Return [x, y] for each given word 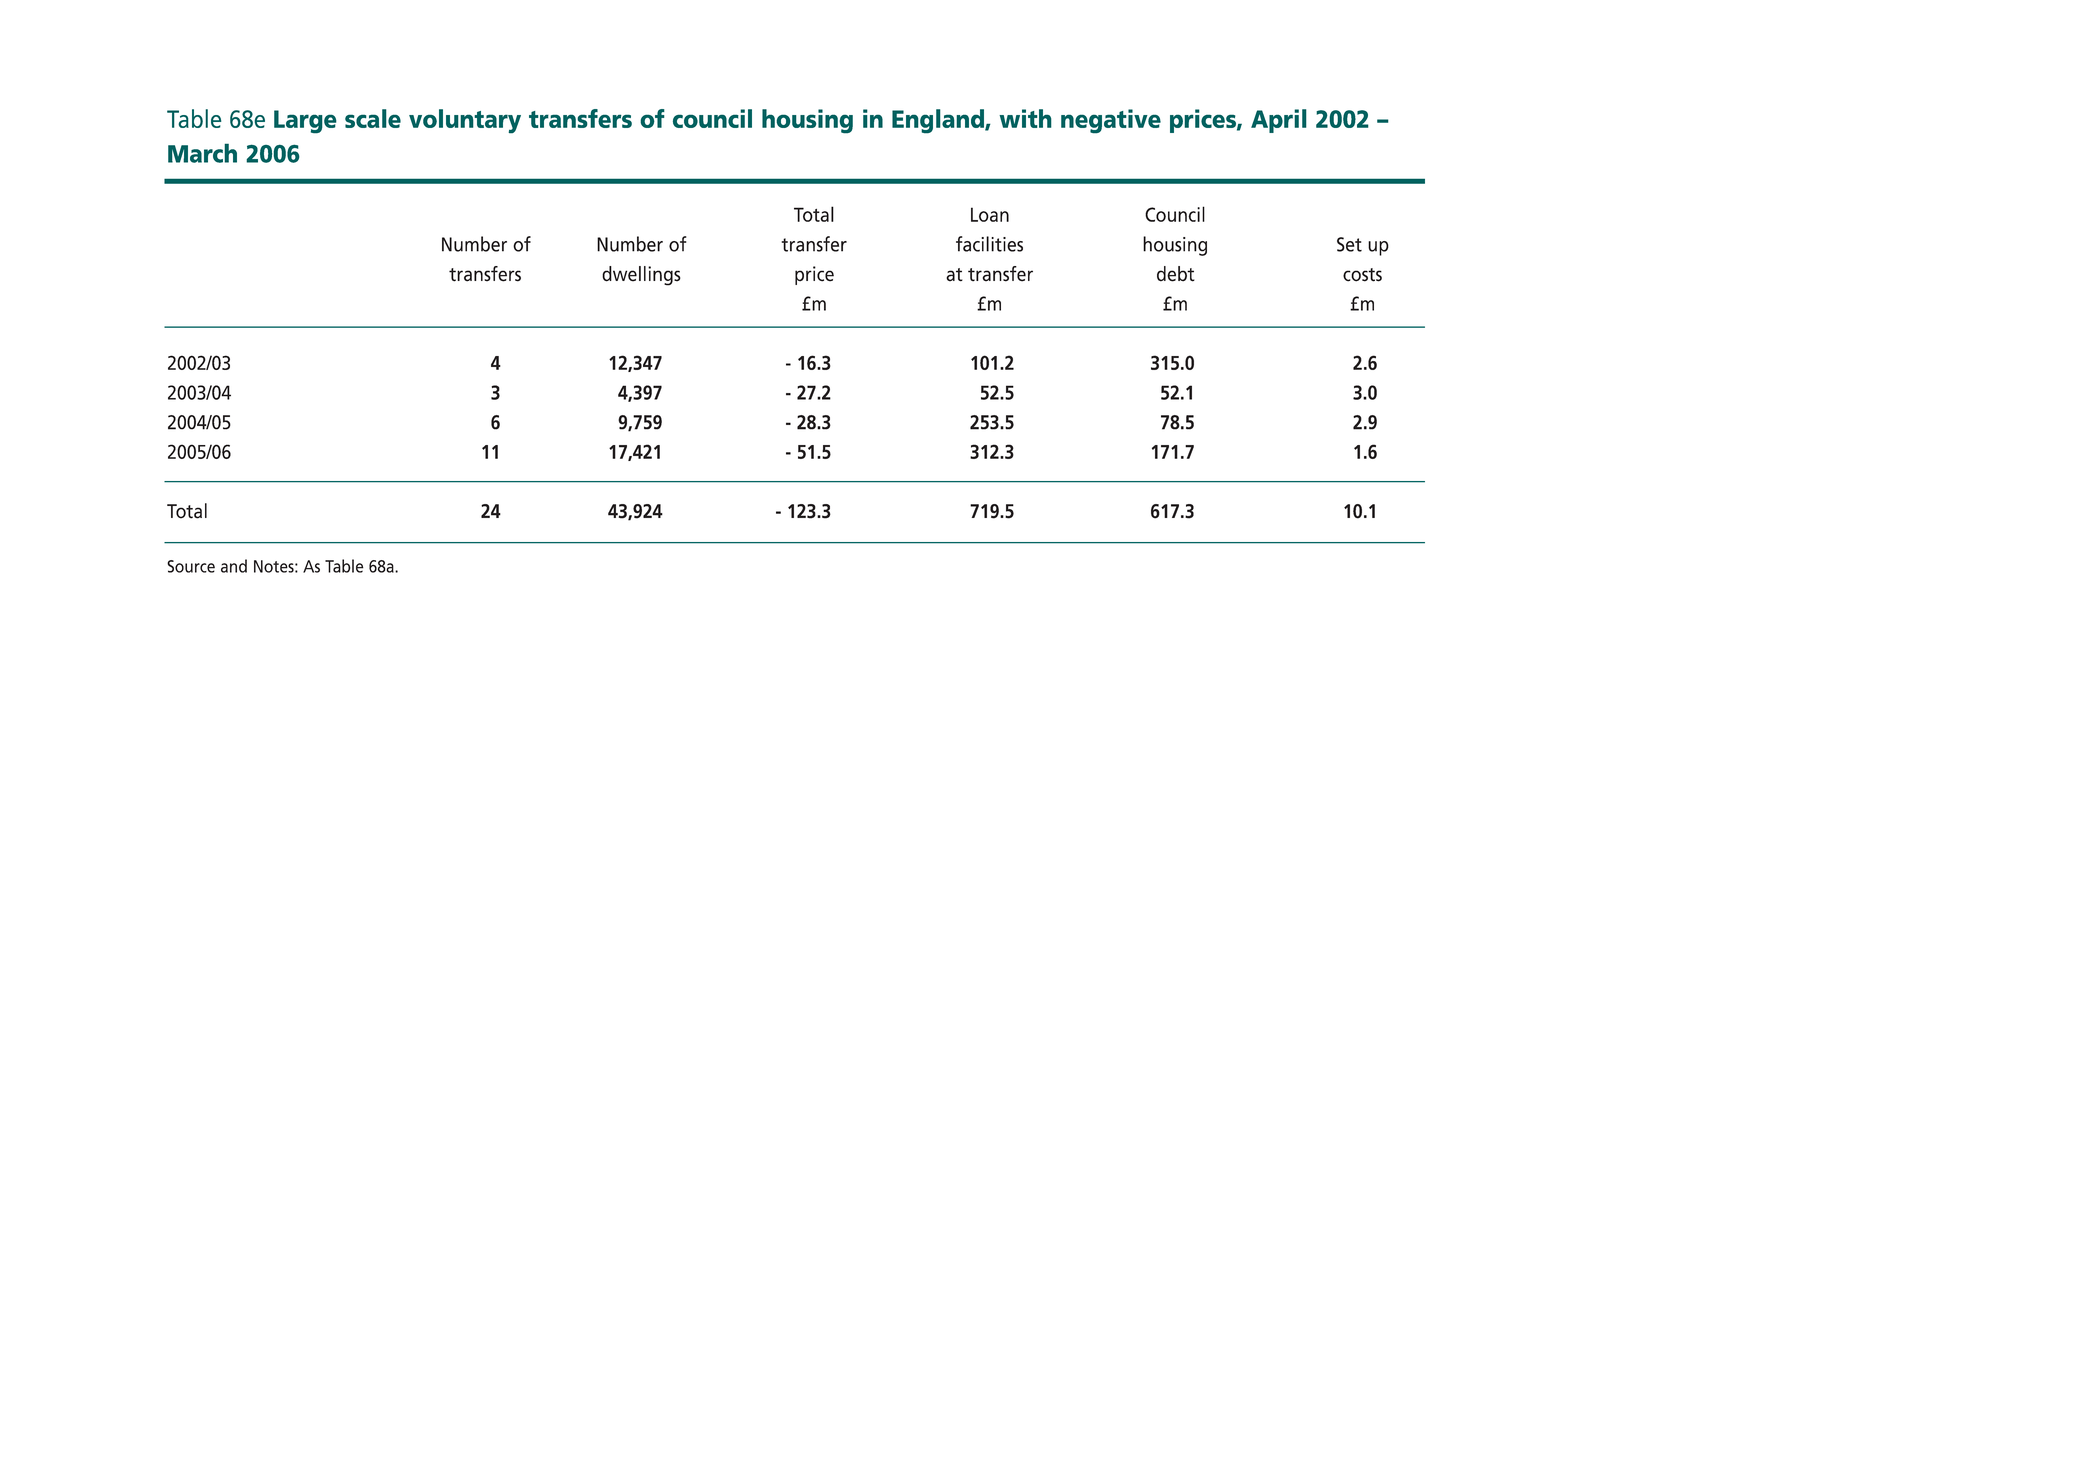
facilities [989, 244]
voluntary [465, 121]
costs [1362, 275]
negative [1111, 121]
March [202, 153]
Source [191, 566]
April [1279, 121]
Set [1349, 244]
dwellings [641, 276]
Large [305, 122]
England [939, 121]
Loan [990, 214]
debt [1176, 274]
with [1025, 118]
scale [373, 118]
